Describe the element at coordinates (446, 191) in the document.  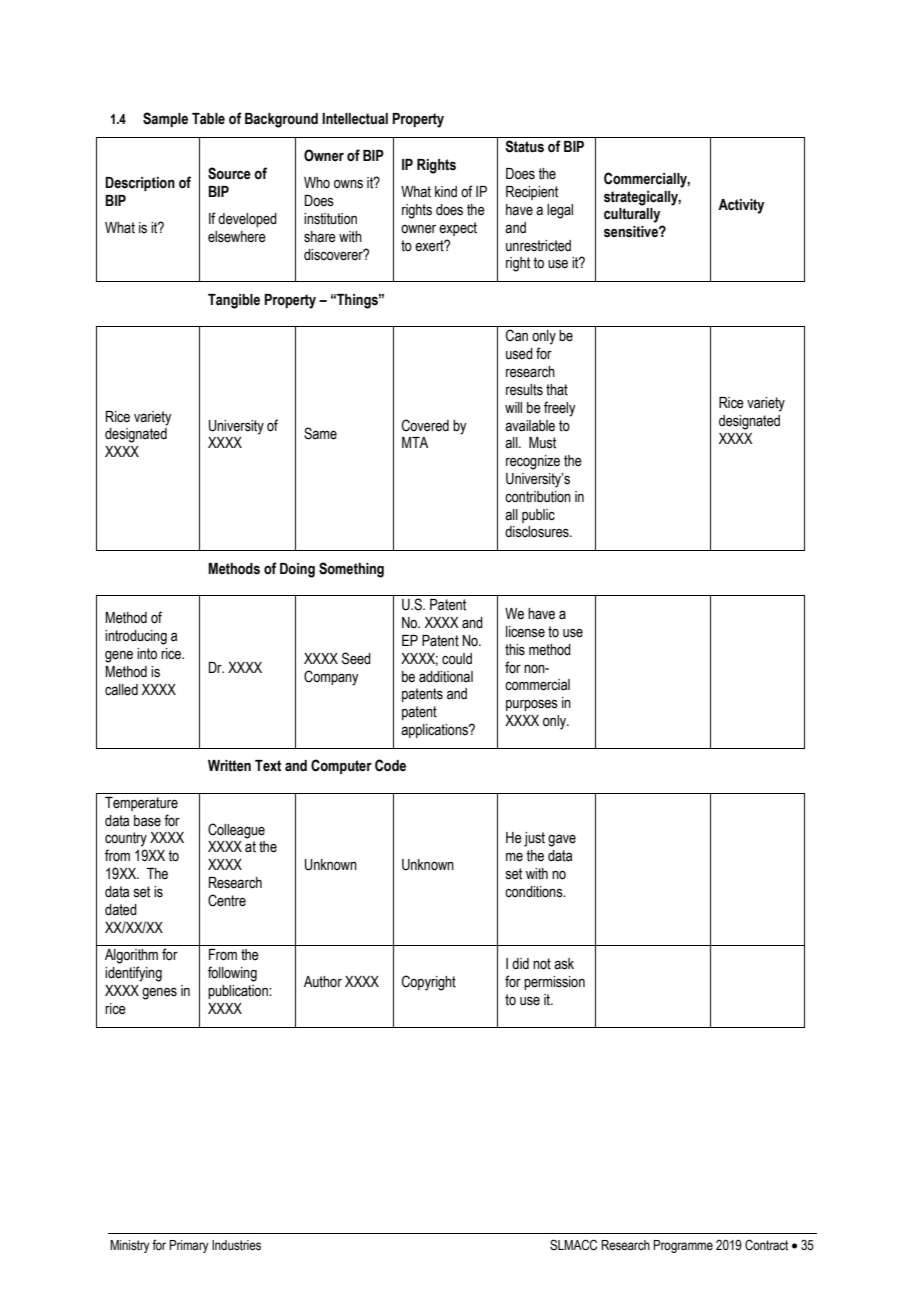
I see `kind` at that location.
